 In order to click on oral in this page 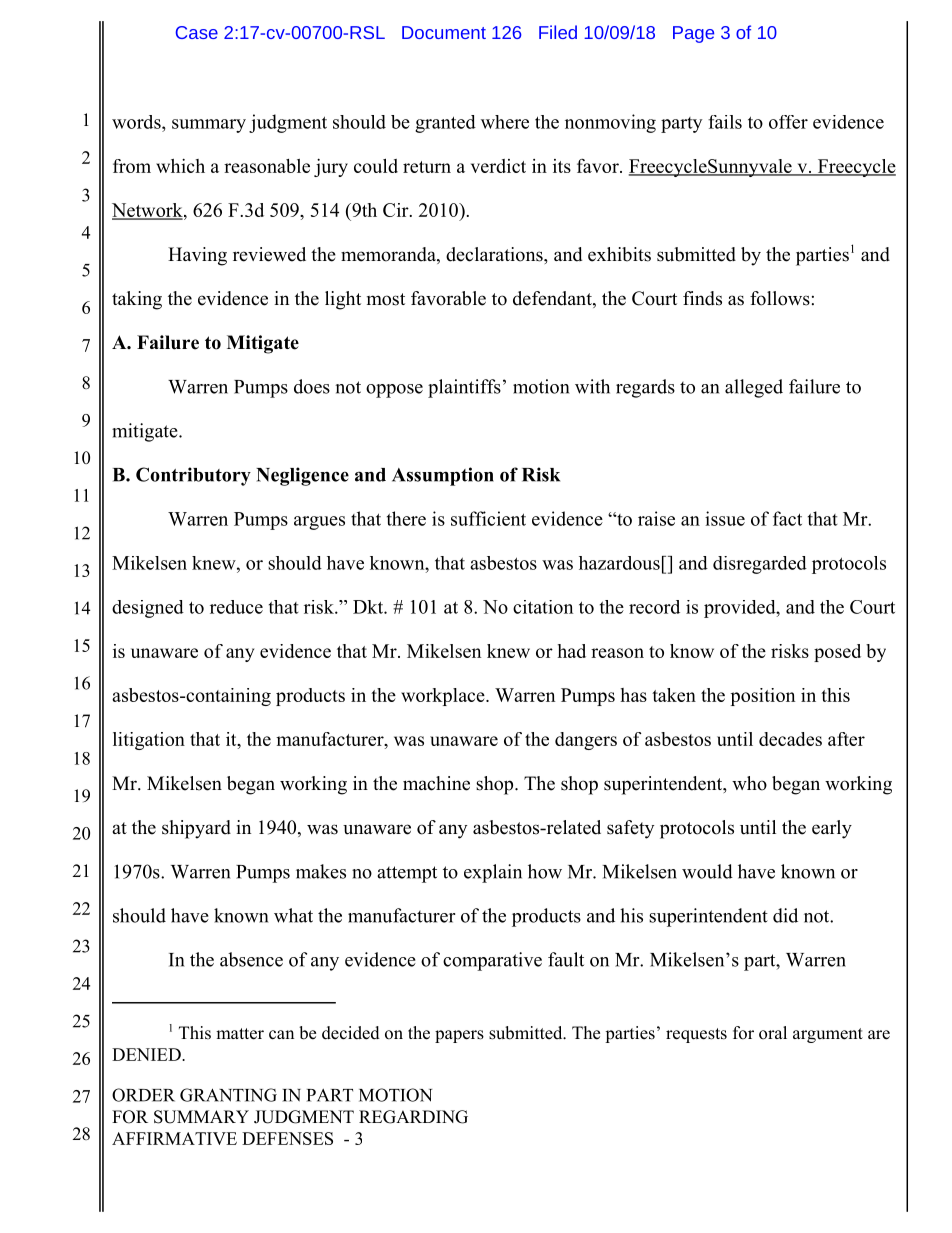, I will do `click(773, 1033)`.
